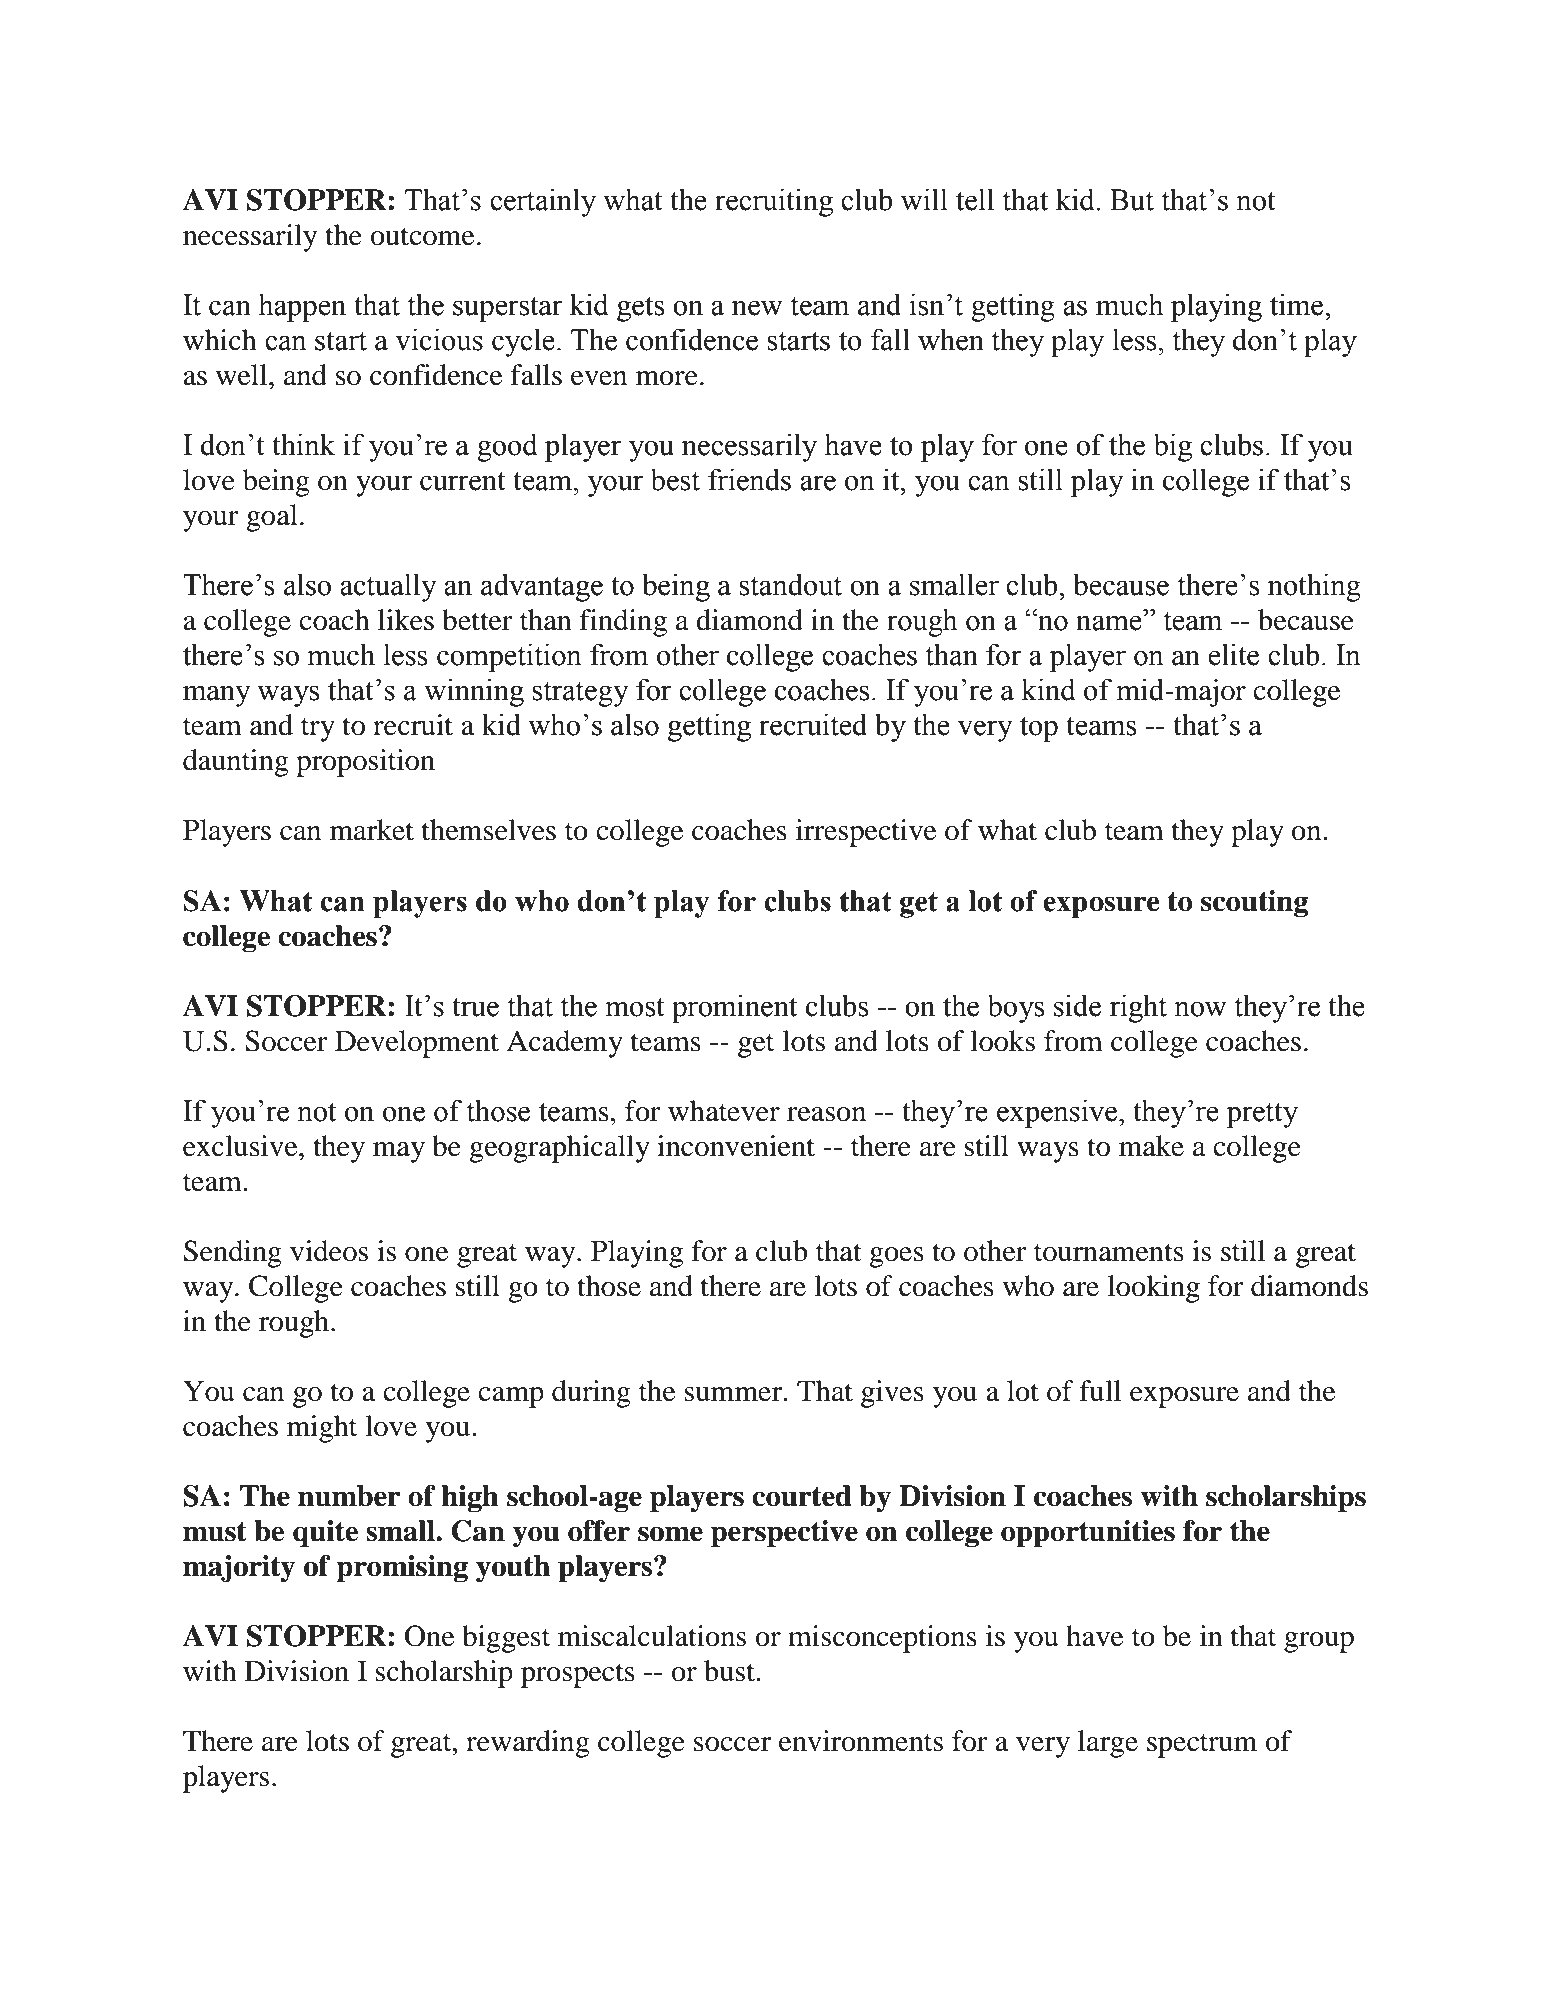  I want to click on prominent, so click(734, 1008).
